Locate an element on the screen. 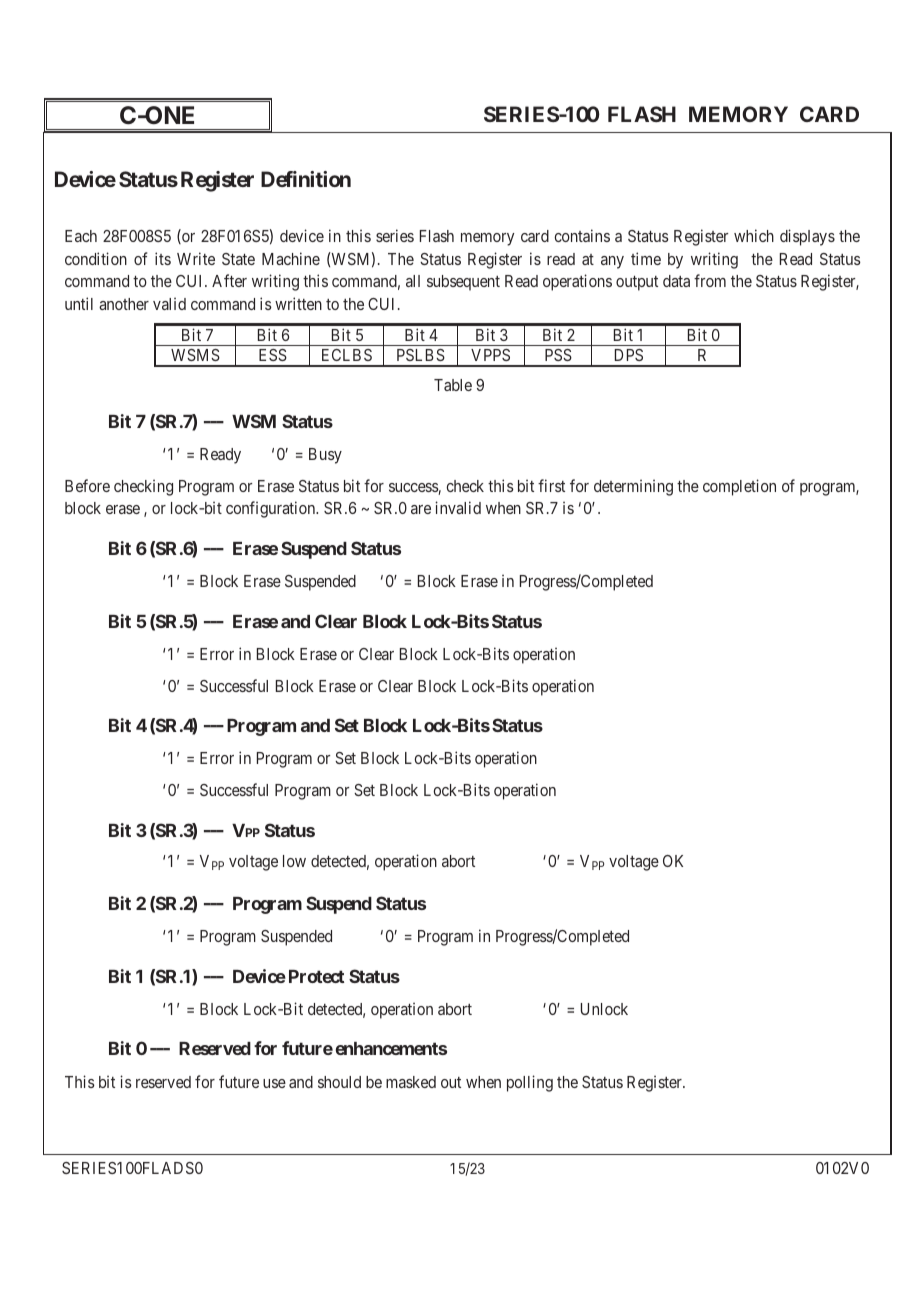  determining is located at coordinates (633, 487).
